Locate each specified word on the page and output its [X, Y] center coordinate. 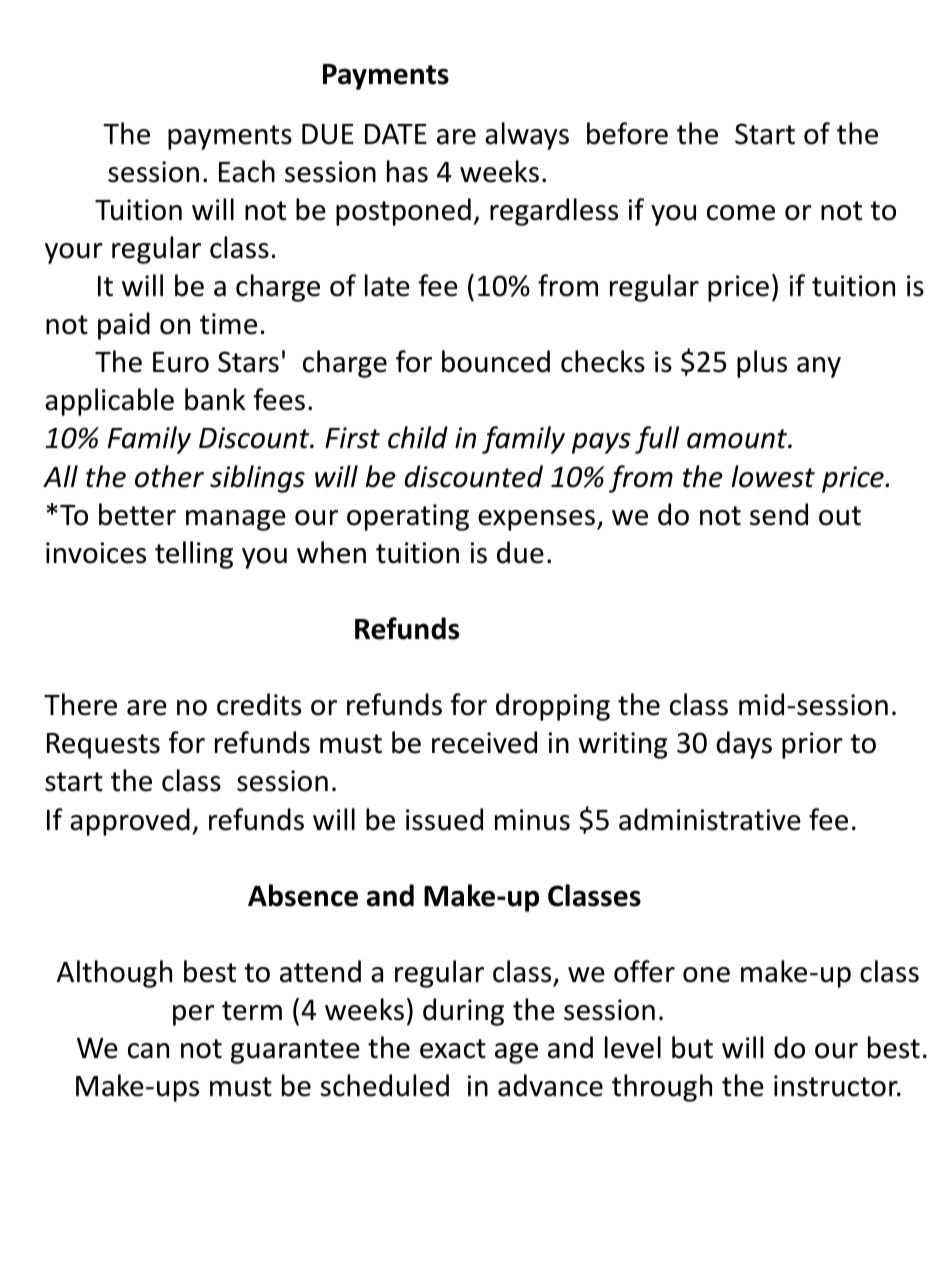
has [407, 171]
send [779, 514]
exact [453, 1049]
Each [247, 171]
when [331, 552]
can [148, 1051]
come [741, 213]
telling [194, 555]
